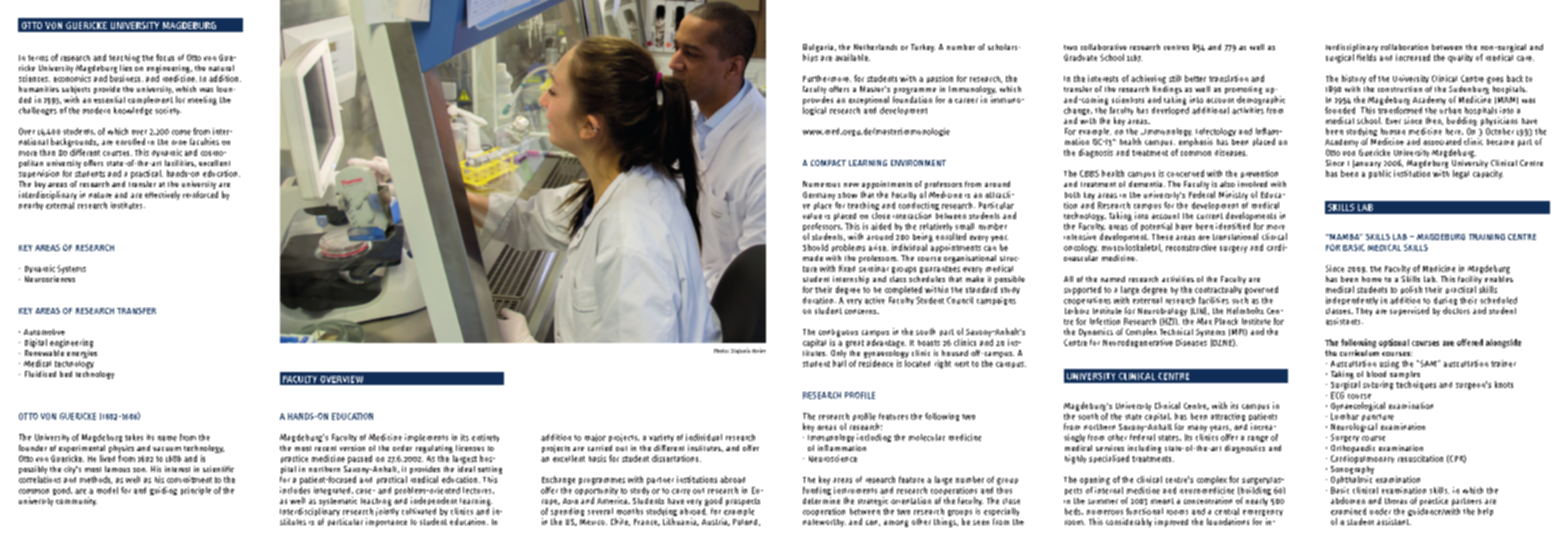  What do you see at coordinates (828, 163) in the screenshot?
I see `COMPACT` at bounding box center [828, 163].
